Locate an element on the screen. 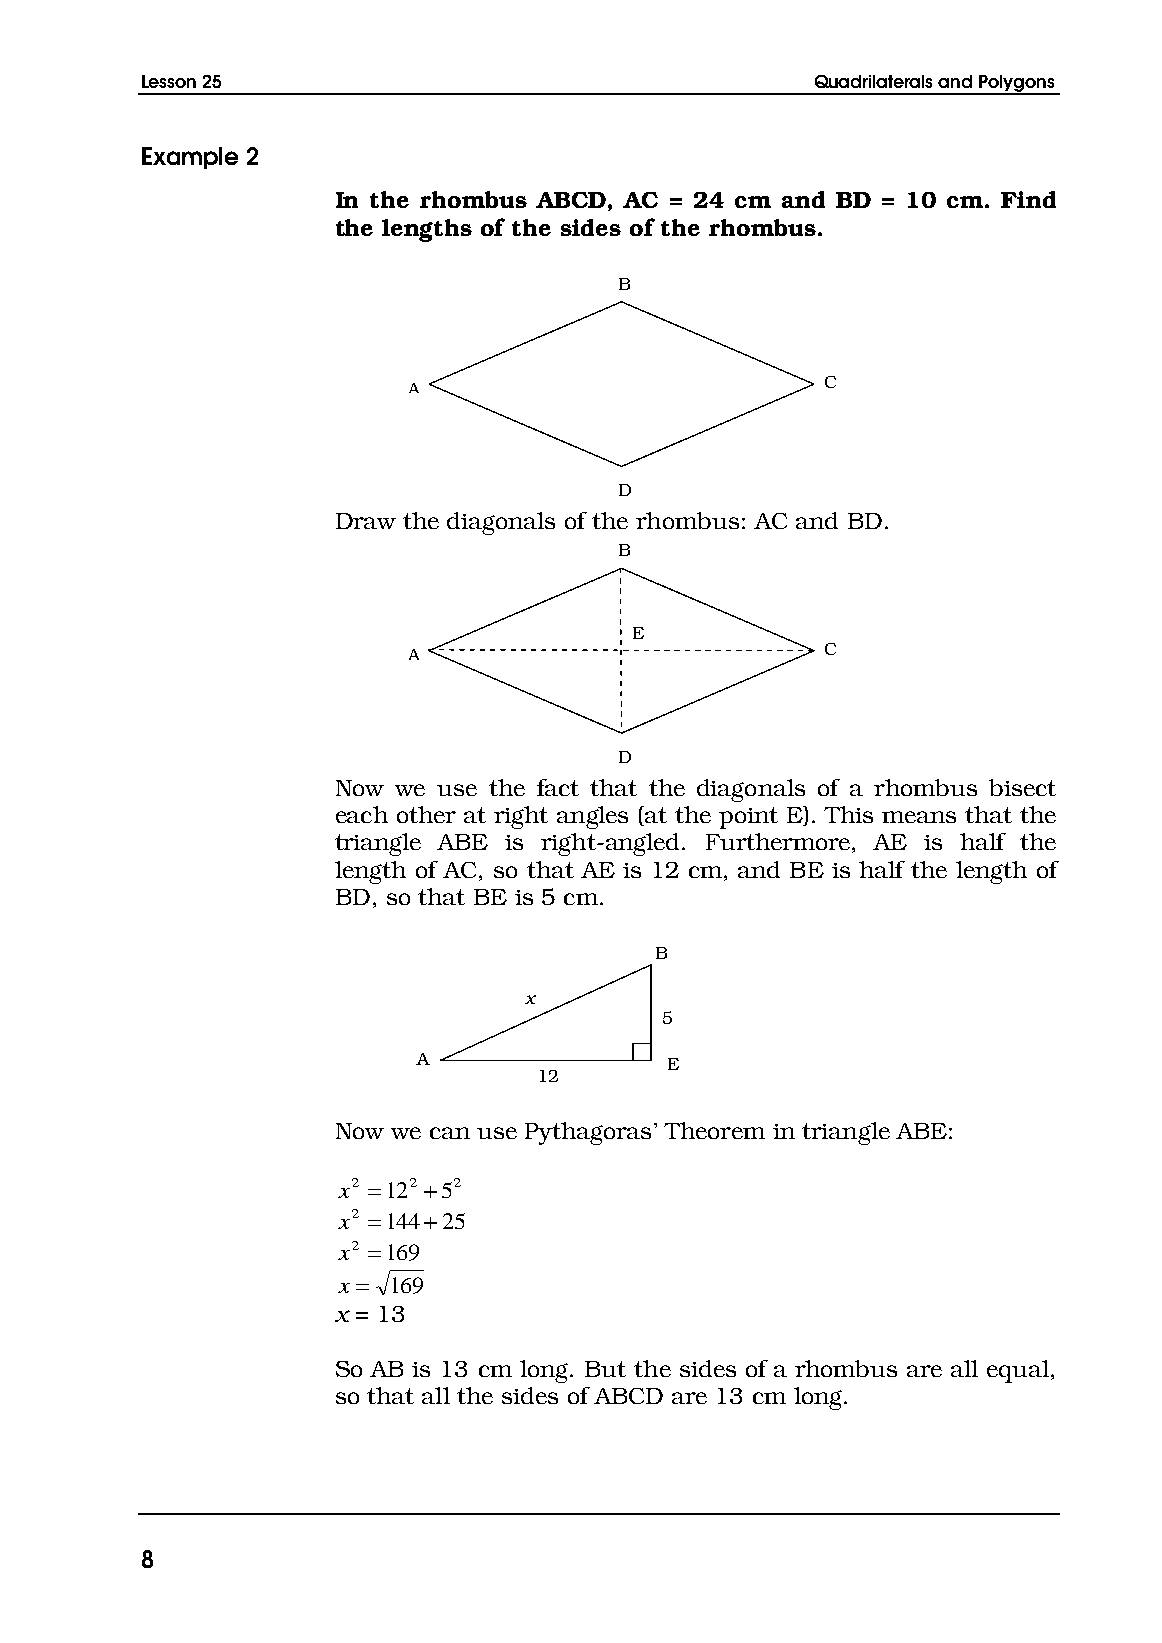 This screenshot has height=1643, width=1162. But is located at coordinates (605, 1369).
